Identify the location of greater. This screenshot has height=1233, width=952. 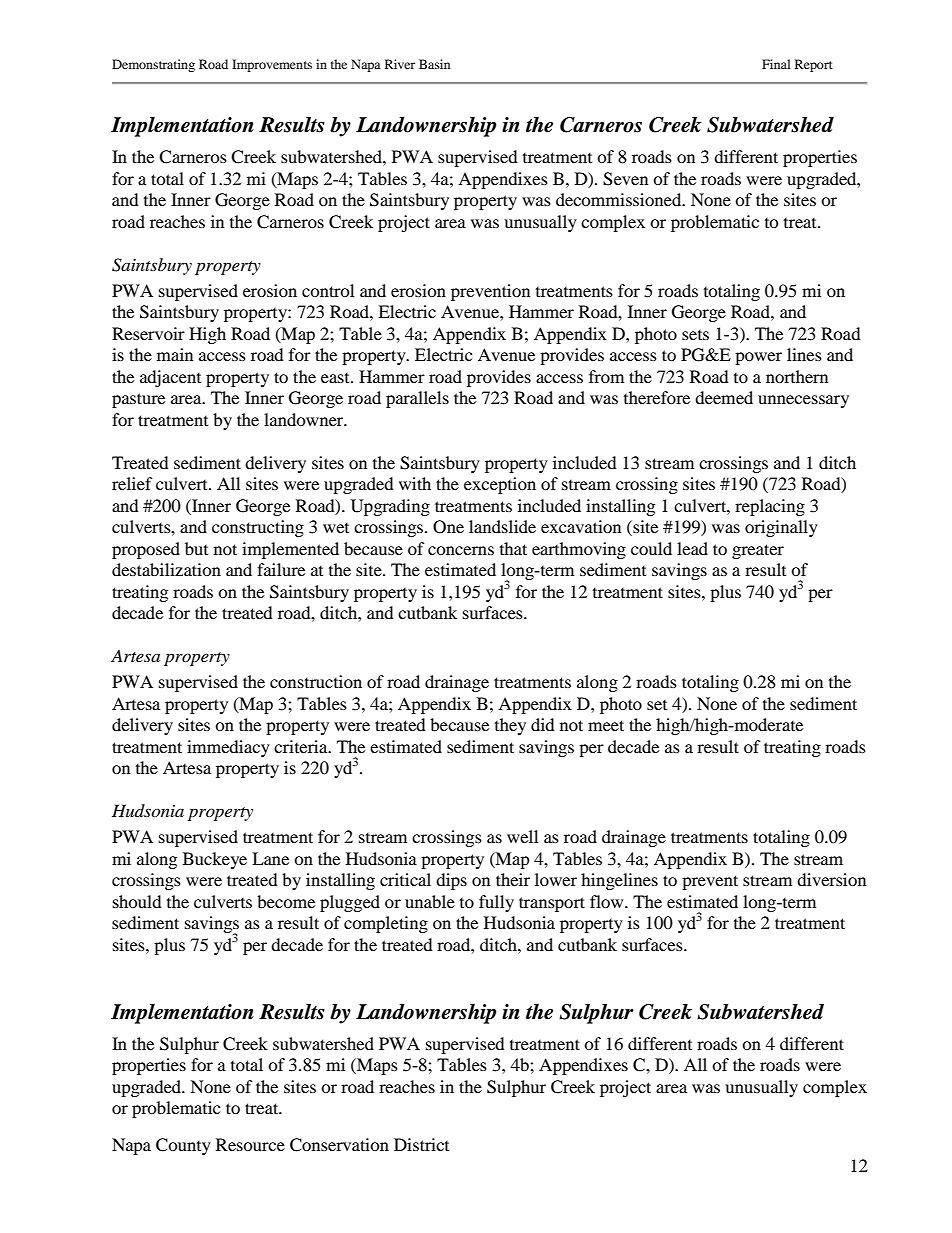
(758, 551).
